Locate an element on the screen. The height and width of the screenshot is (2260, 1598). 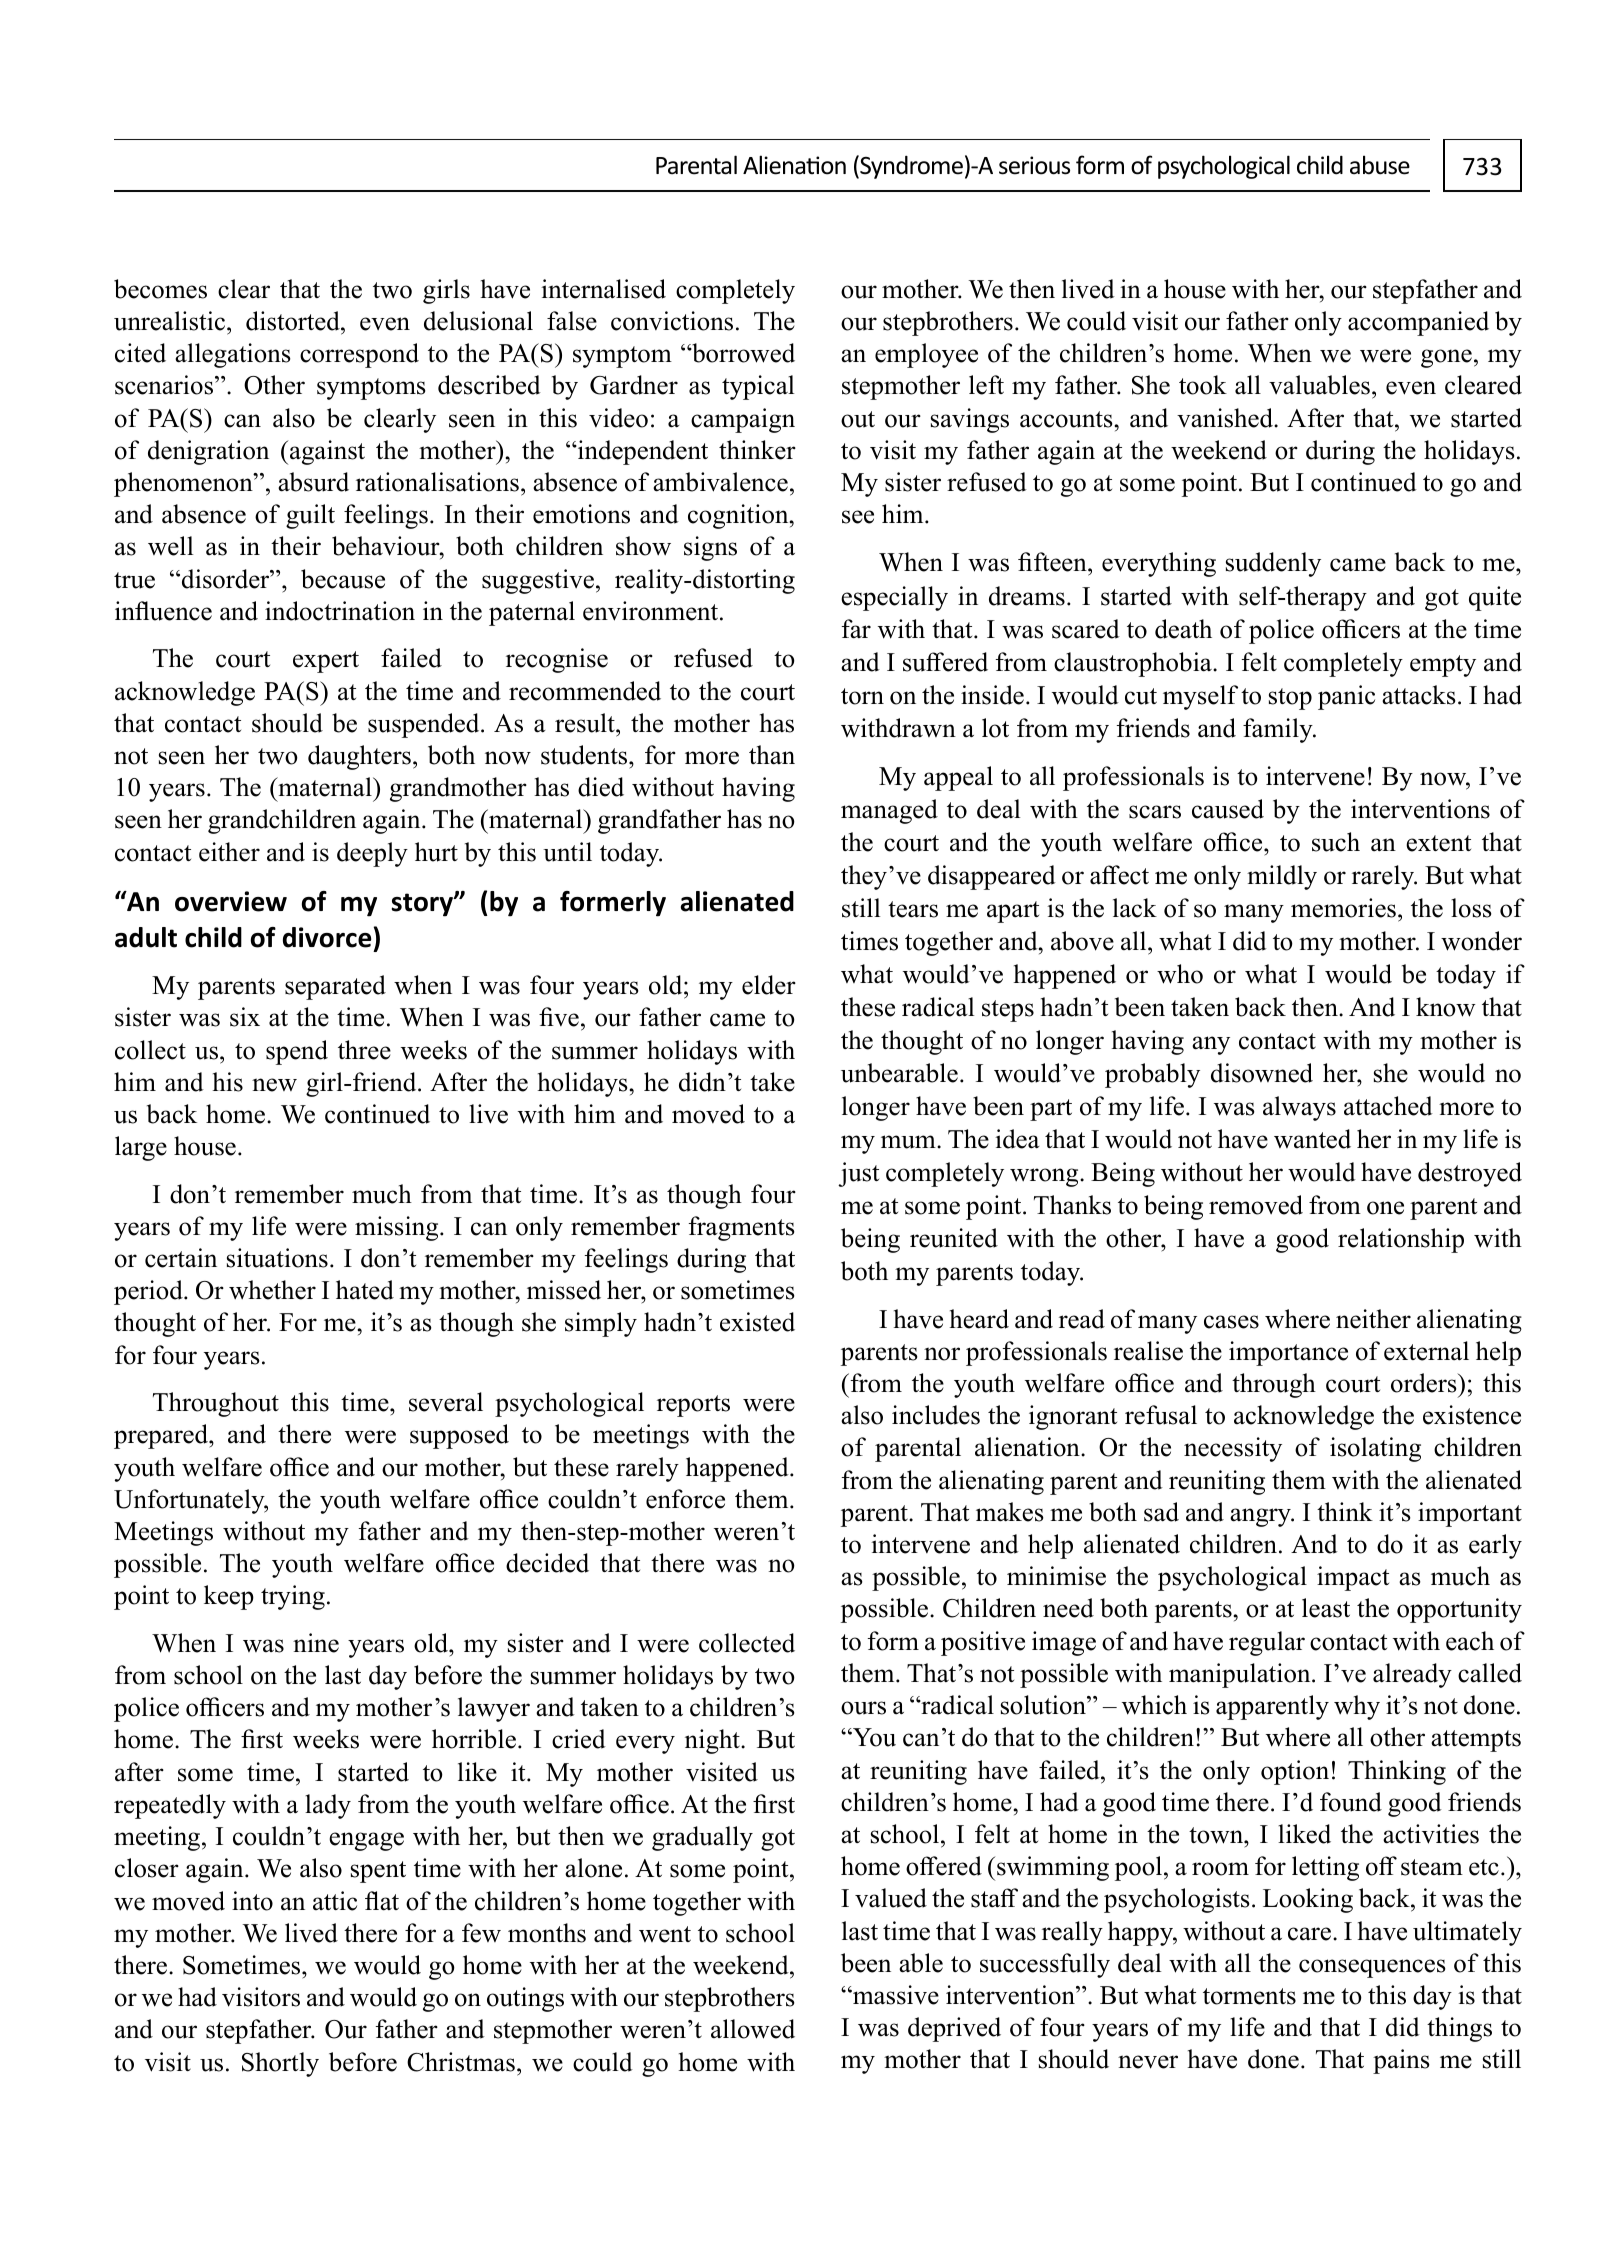
suddenly is located at coordinates (1273, 564).
